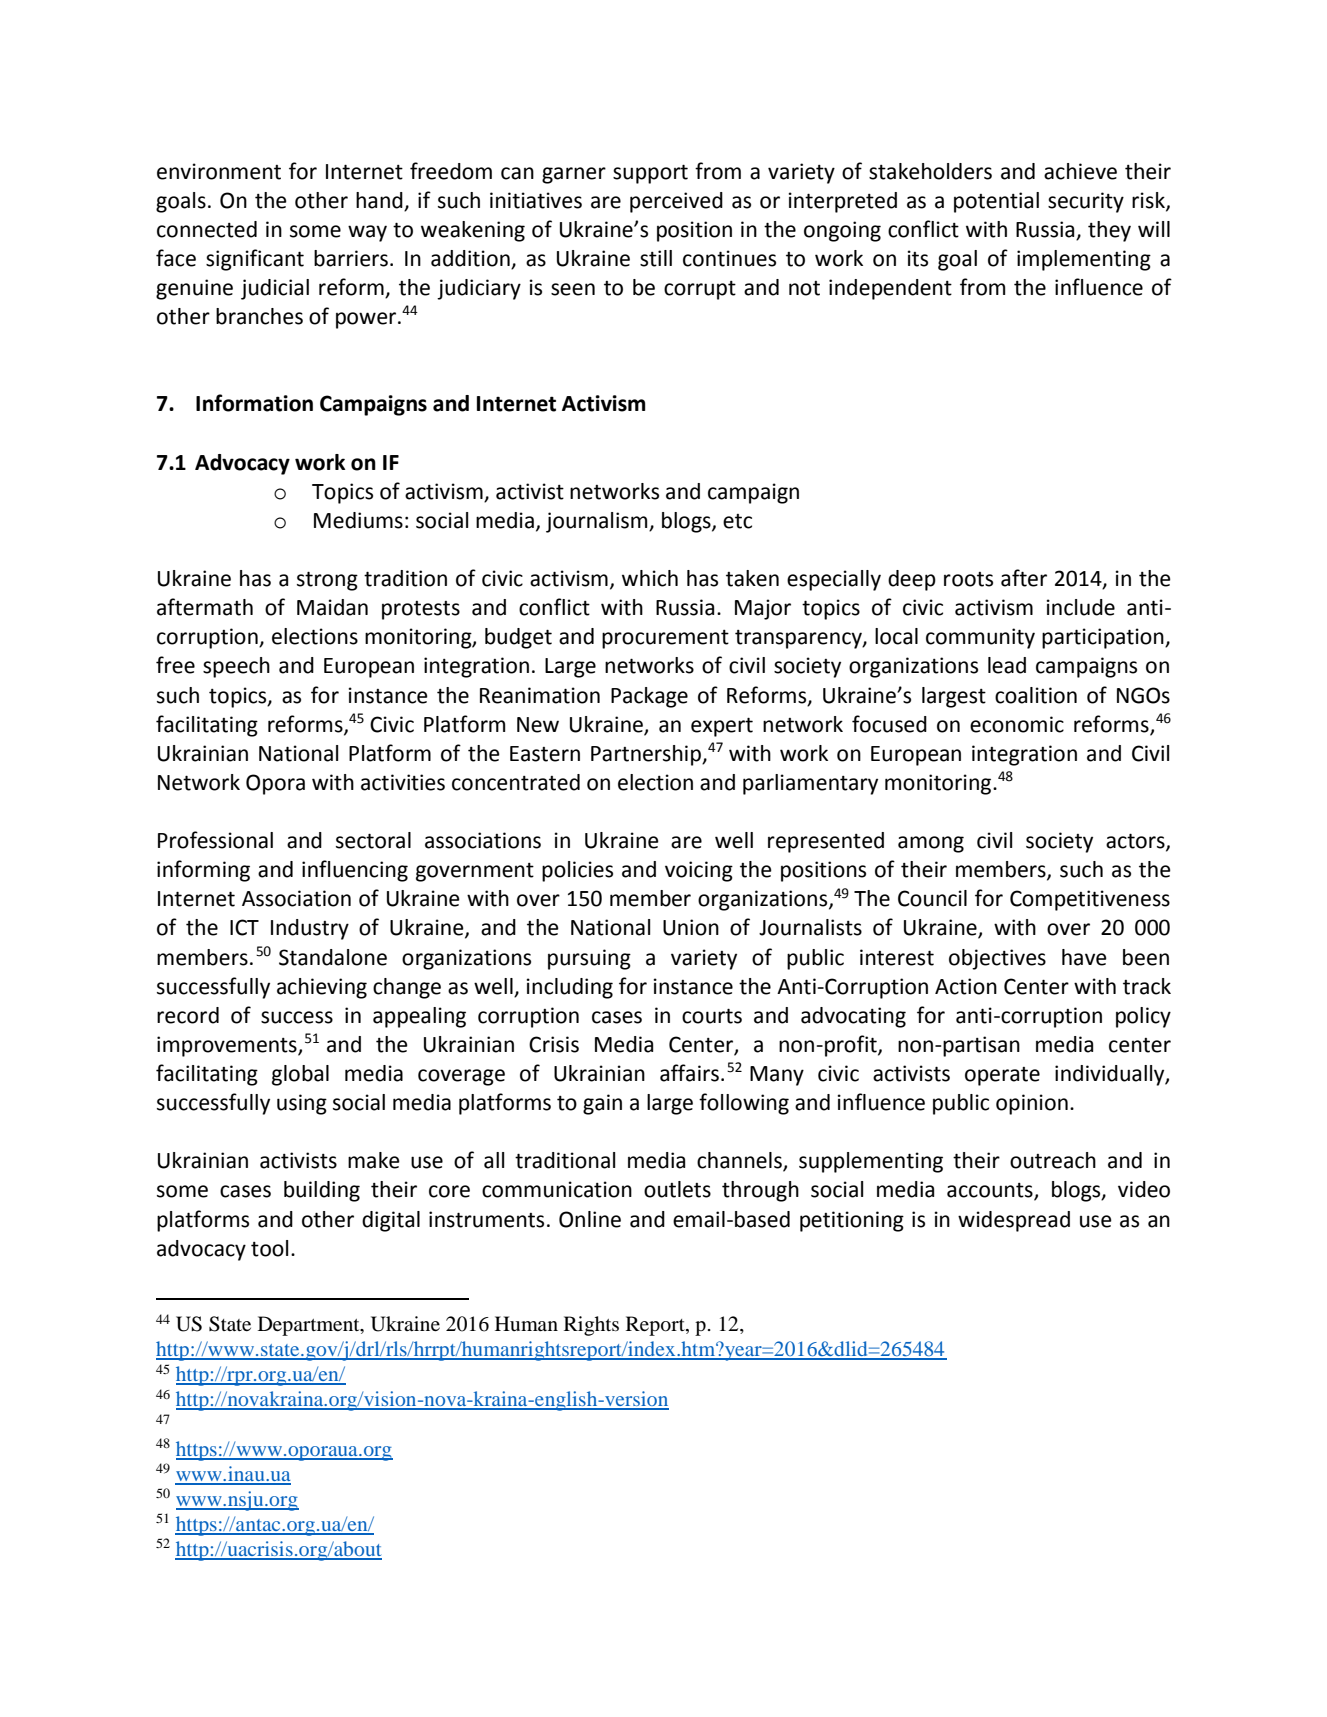 The image size is (1327, 1717). I want to click on activities, so click(403, 782).
